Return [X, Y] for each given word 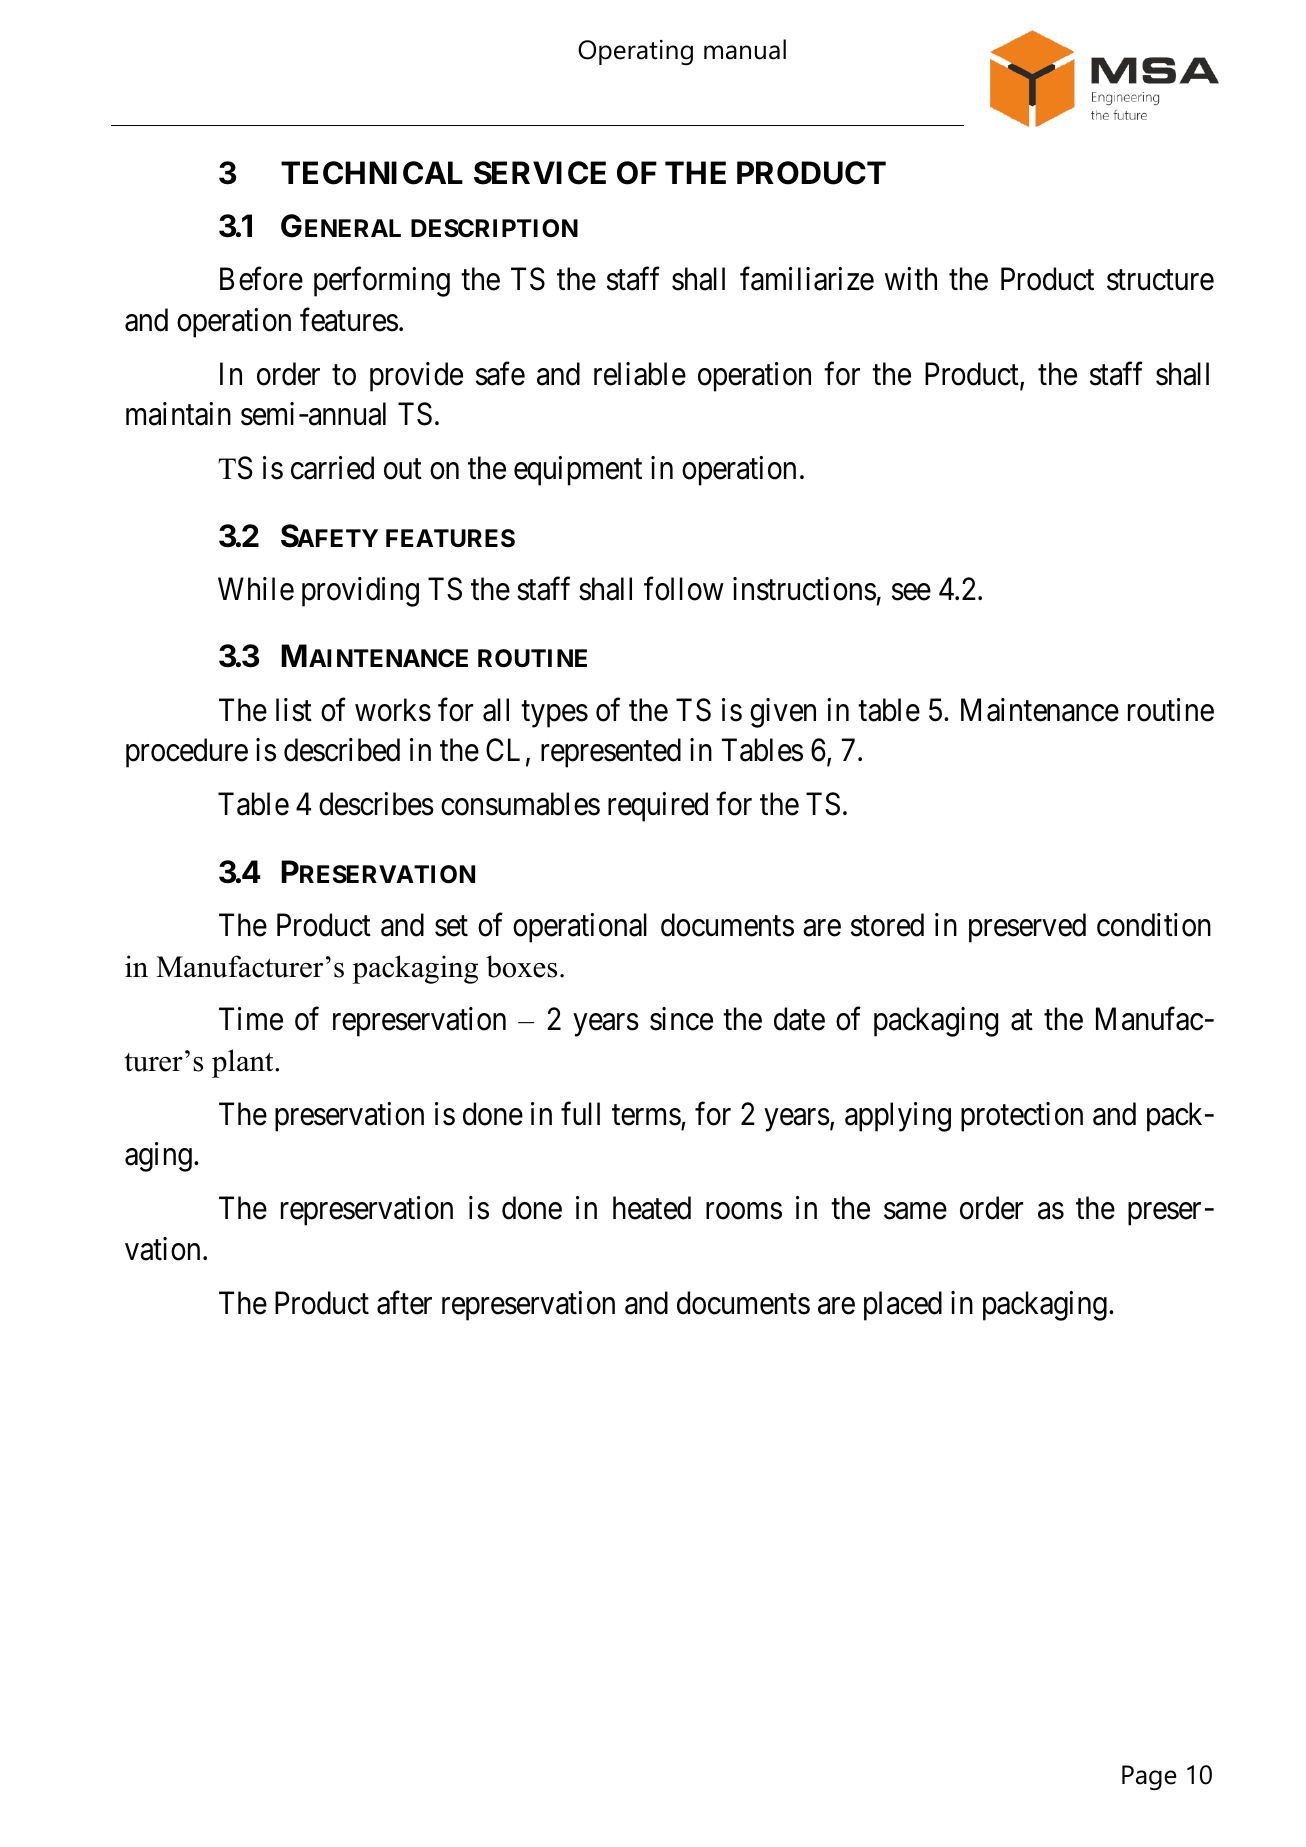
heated [652, 1208]
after [404, 1303]
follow [684, 589]
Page [1149, 1777]
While [256, 589]
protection [1022, 1117]
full [580, 1113]
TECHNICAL [372, 173]
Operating [635, 52]
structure [1160, 281]
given [783, 713]
